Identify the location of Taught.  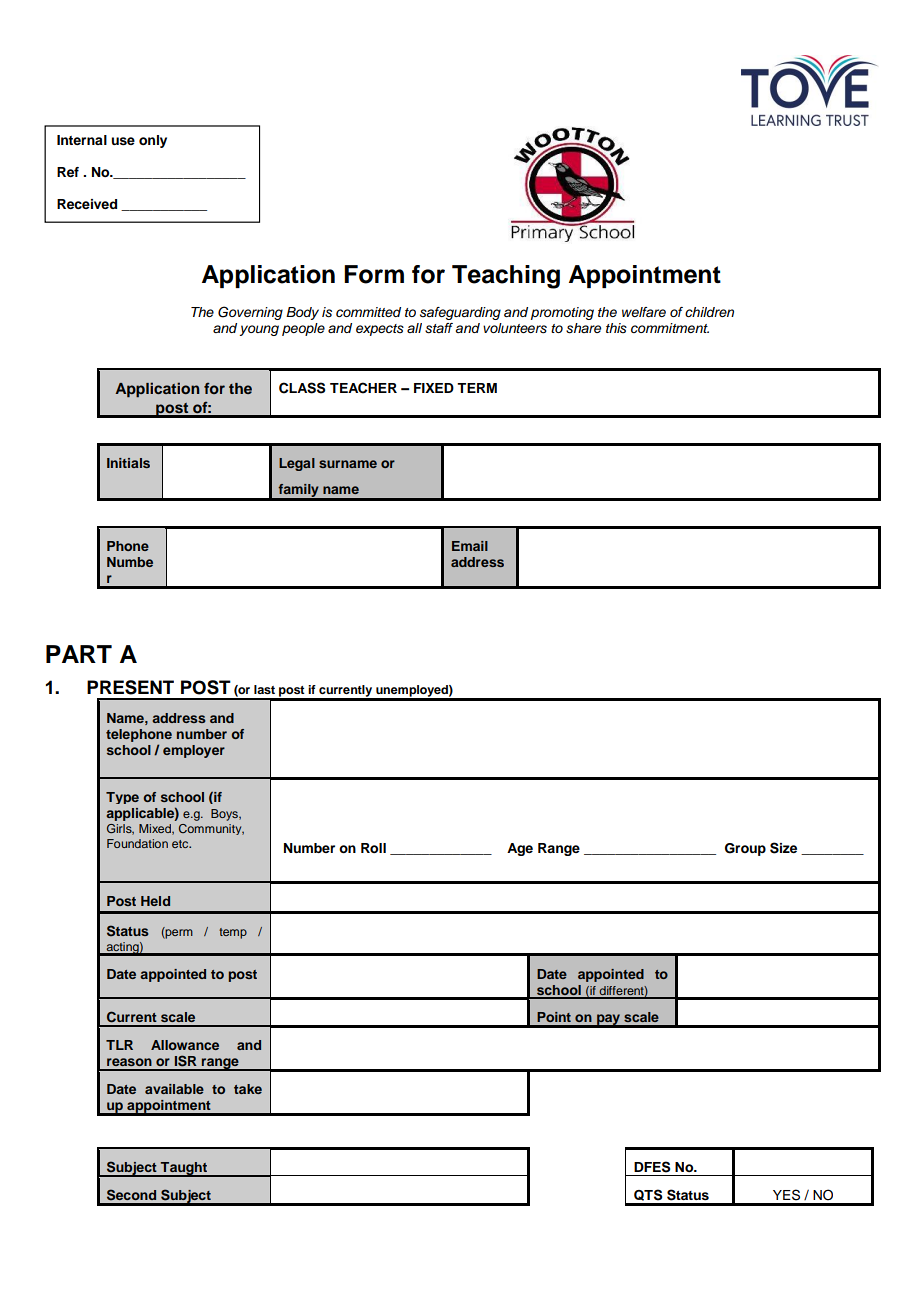
(184, 1169).
